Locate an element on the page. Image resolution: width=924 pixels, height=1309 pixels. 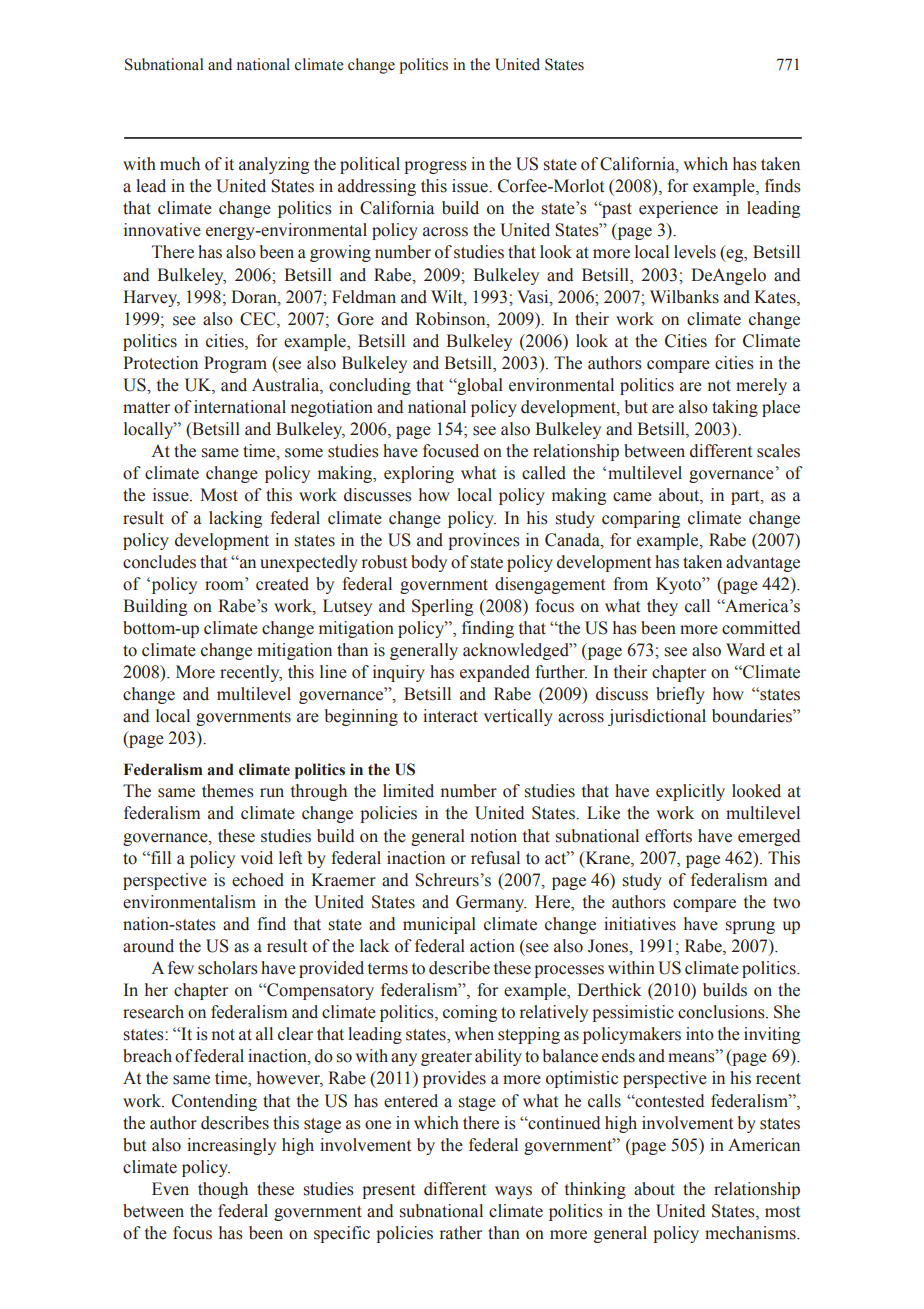
experience is located at coordinates (678, 209).
